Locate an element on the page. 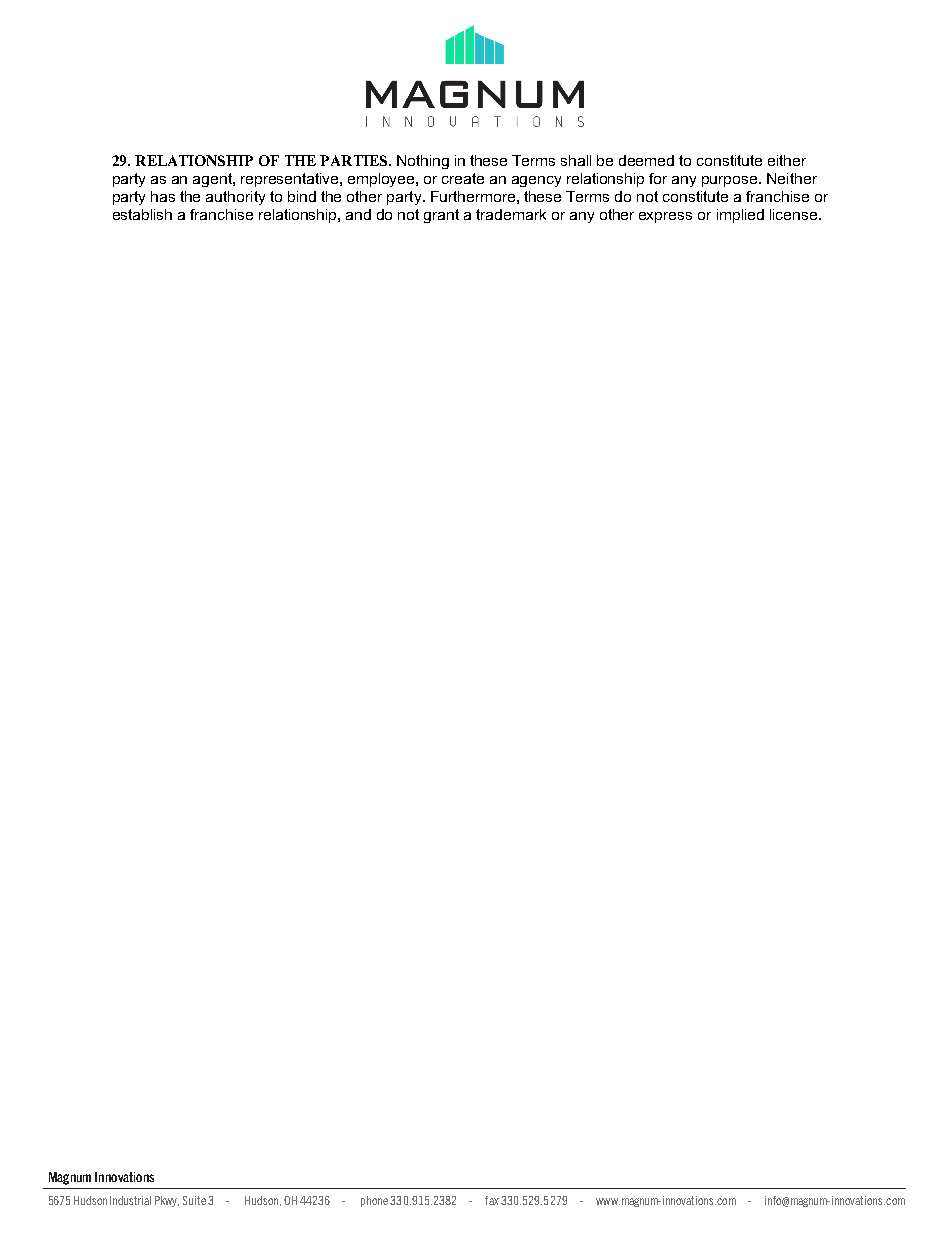 The image size is (952, 1233). Suite is located at coordinates (194, 1200).
